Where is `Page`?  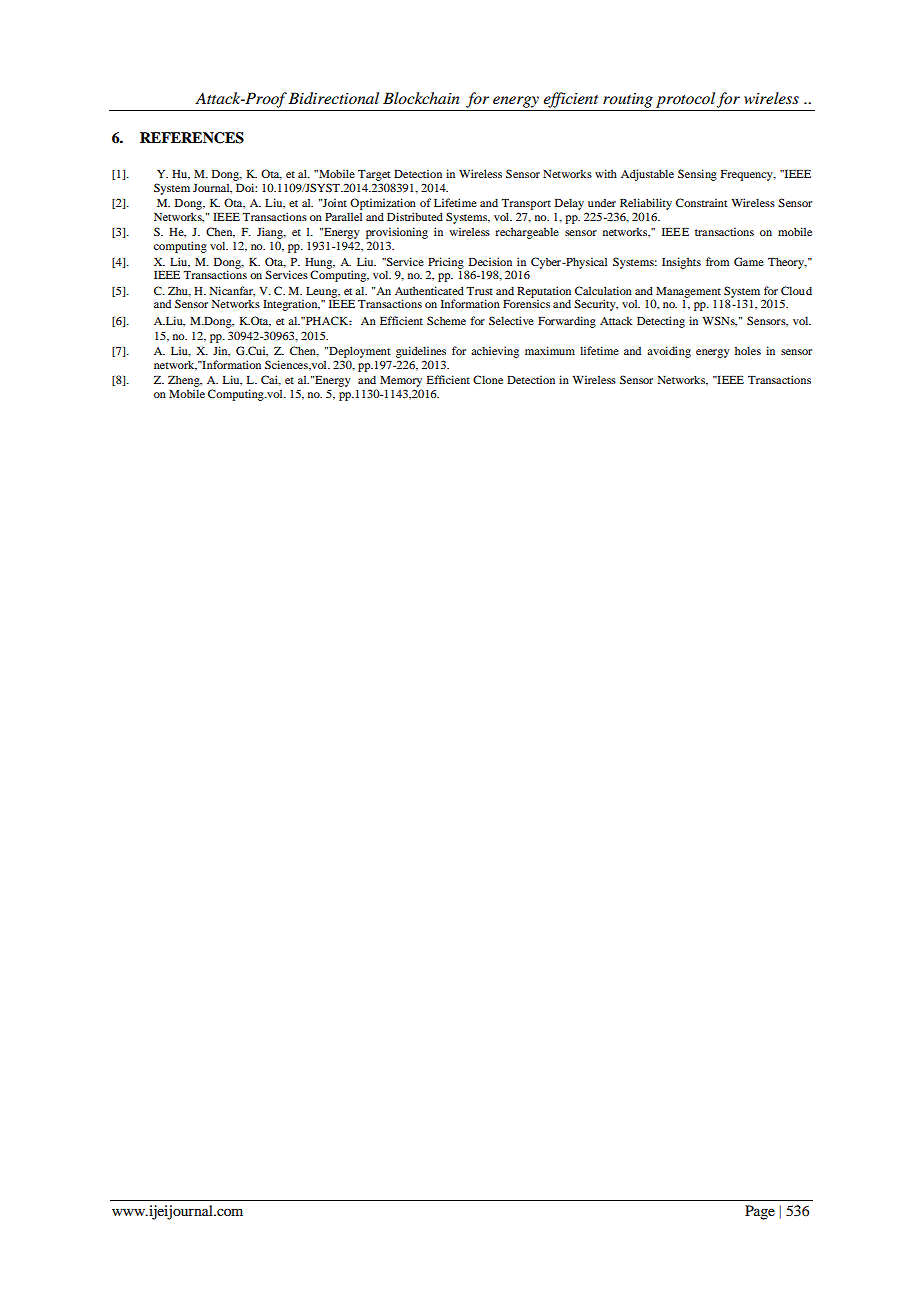
Page is located at coordinates (760, 1212).
